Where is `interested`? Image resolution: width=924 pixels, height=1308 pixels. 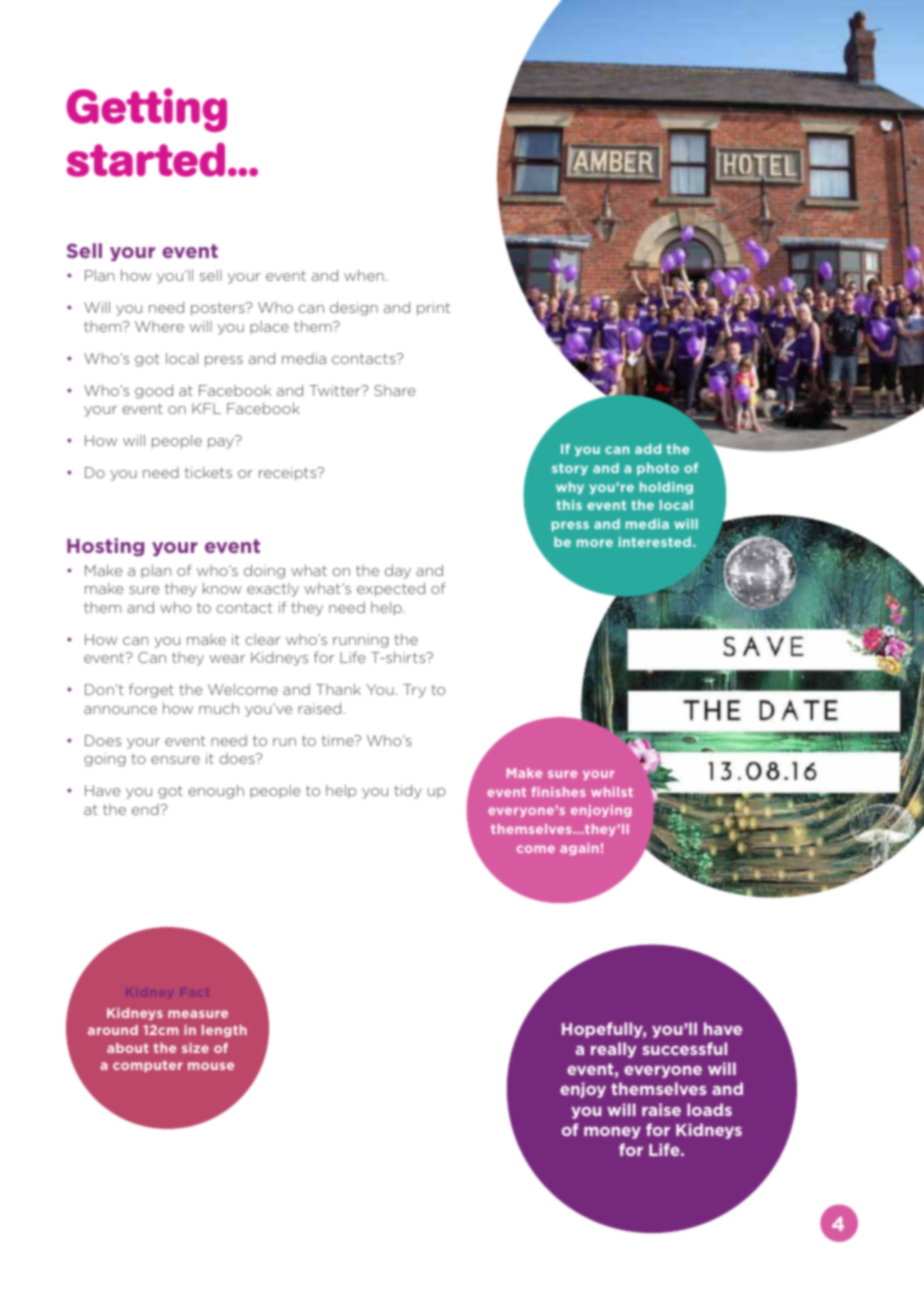
interested is located at coordinates (655, 542).
